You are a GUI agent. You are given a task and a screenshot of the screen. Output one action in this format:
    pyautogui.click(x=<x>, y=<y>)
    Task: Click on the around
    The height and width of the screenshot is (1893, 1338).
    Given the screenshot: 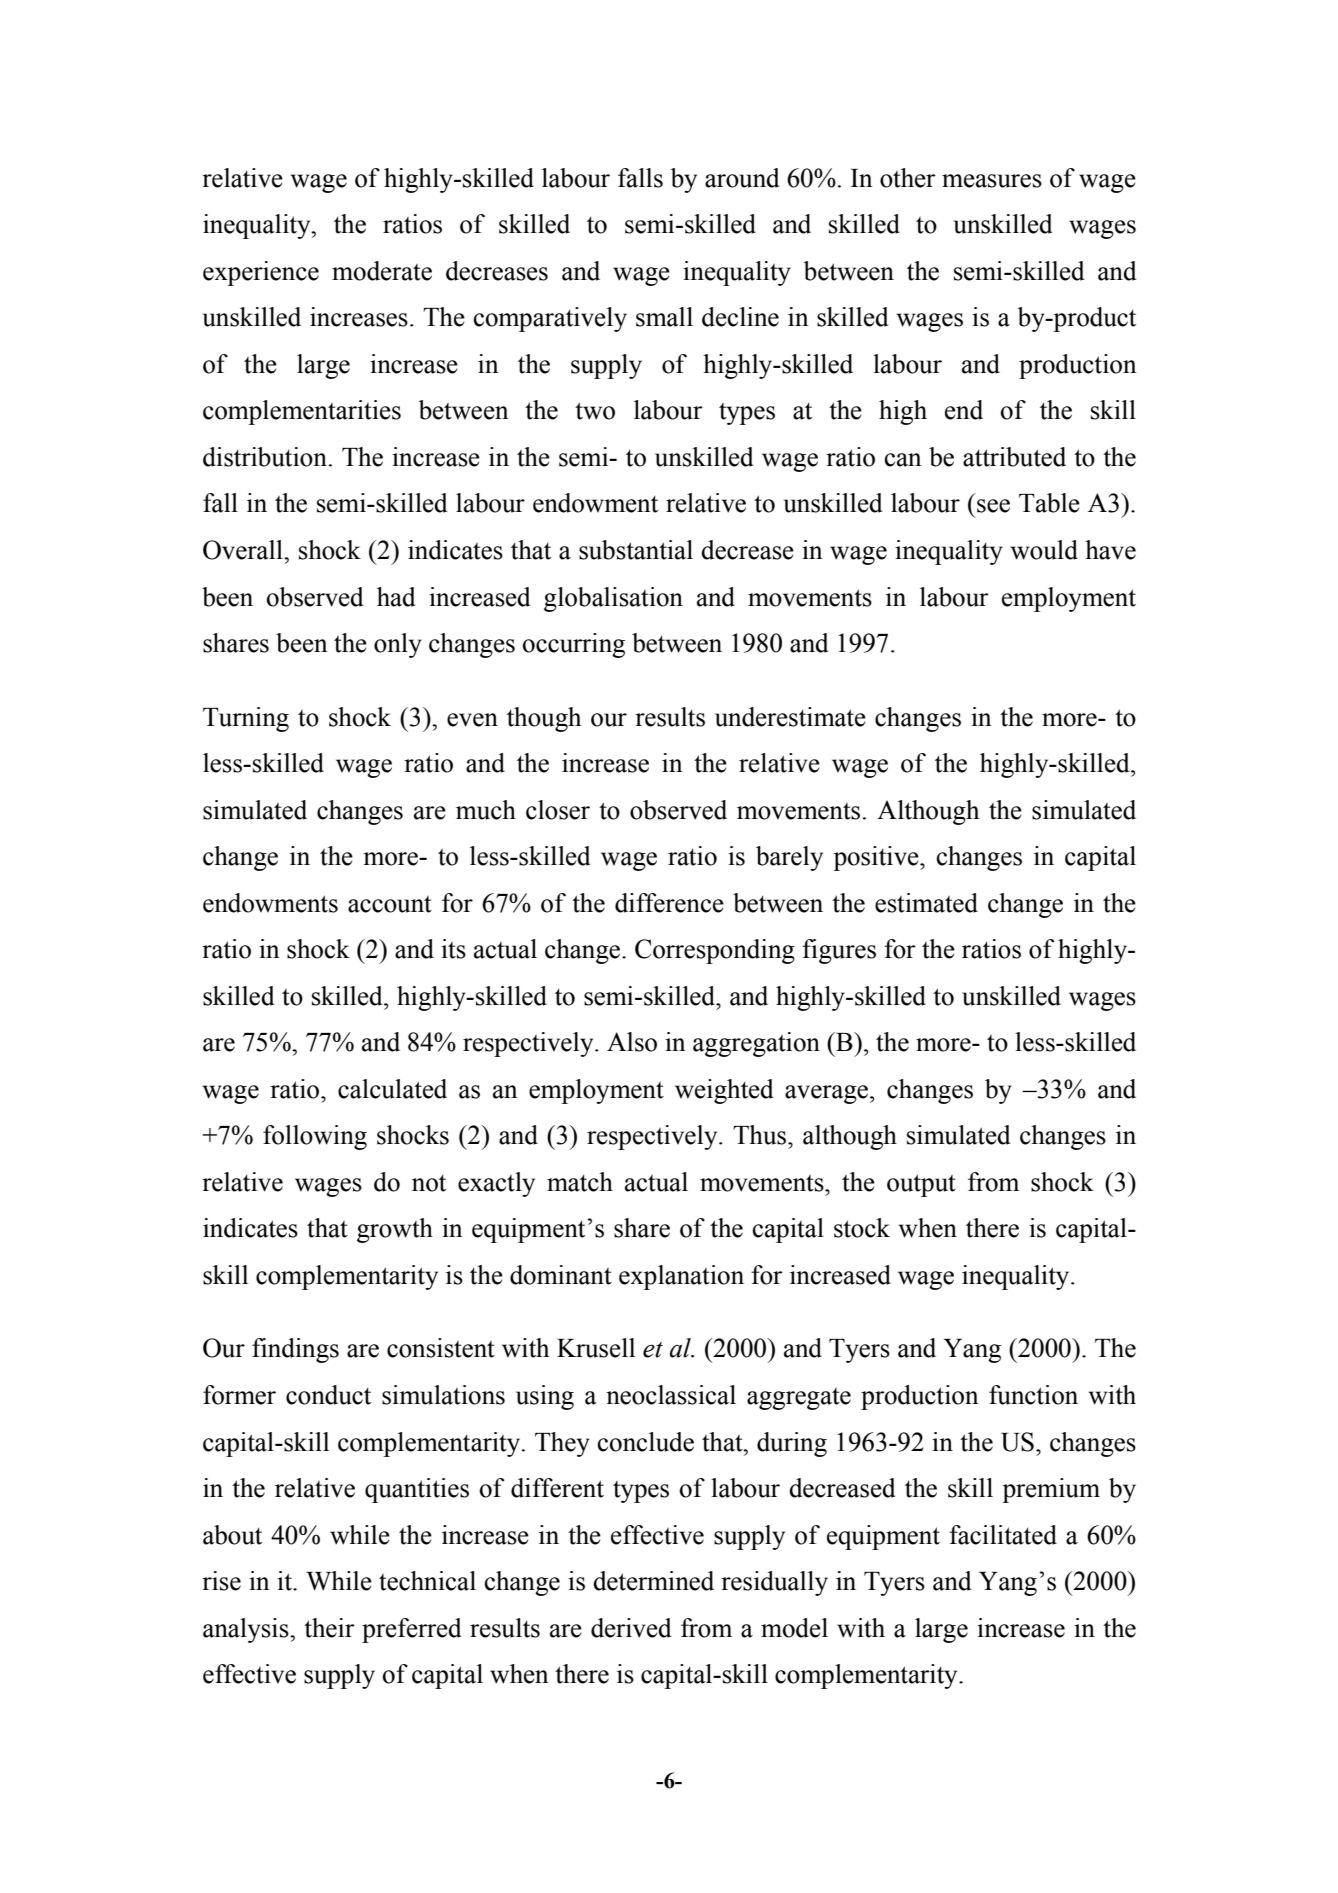 What is the action you would take?
    pyautogui.click(x=742, y=178)
